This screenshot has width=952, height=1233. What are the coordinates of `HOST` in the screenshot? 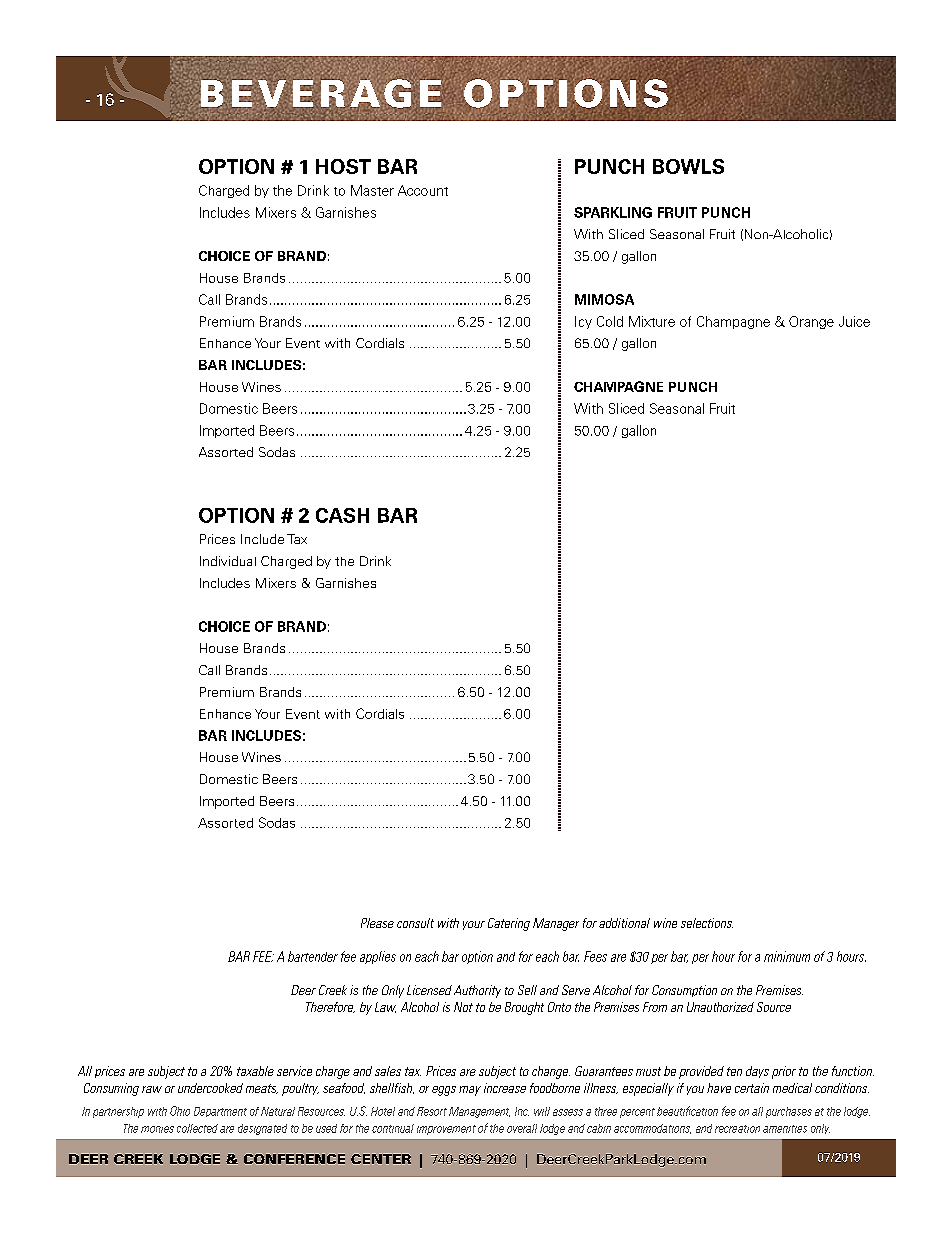 It's located at (343, 166).
